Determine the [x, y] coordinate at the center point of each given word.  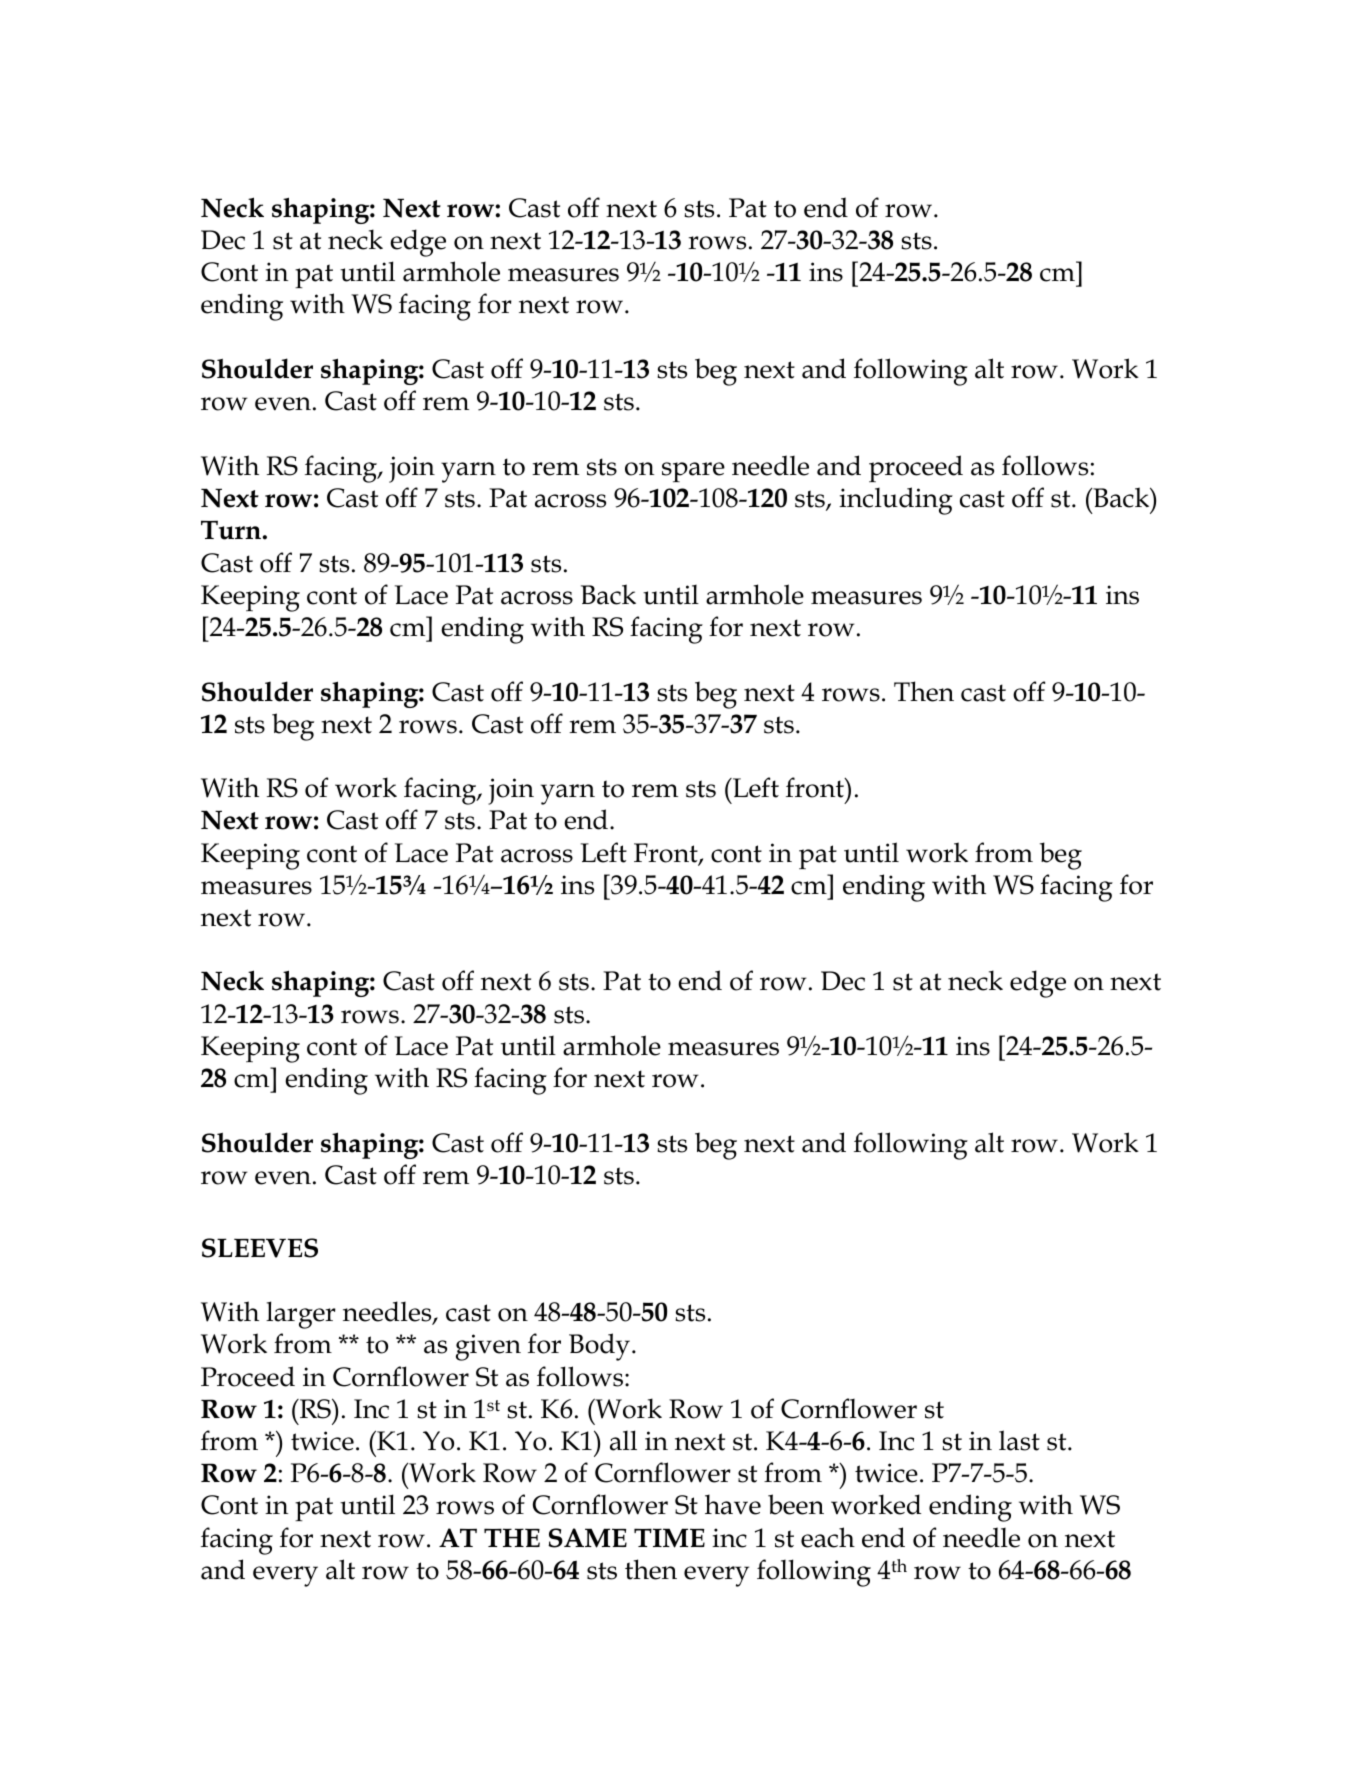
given [488, 1347]
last [1019, 1440]
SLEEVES [260, 1248]
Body [601, 1347]
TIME [669, 1538]
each [828, 1537]
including [896, 501]
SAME [587, 1538]
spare [693, 472]
